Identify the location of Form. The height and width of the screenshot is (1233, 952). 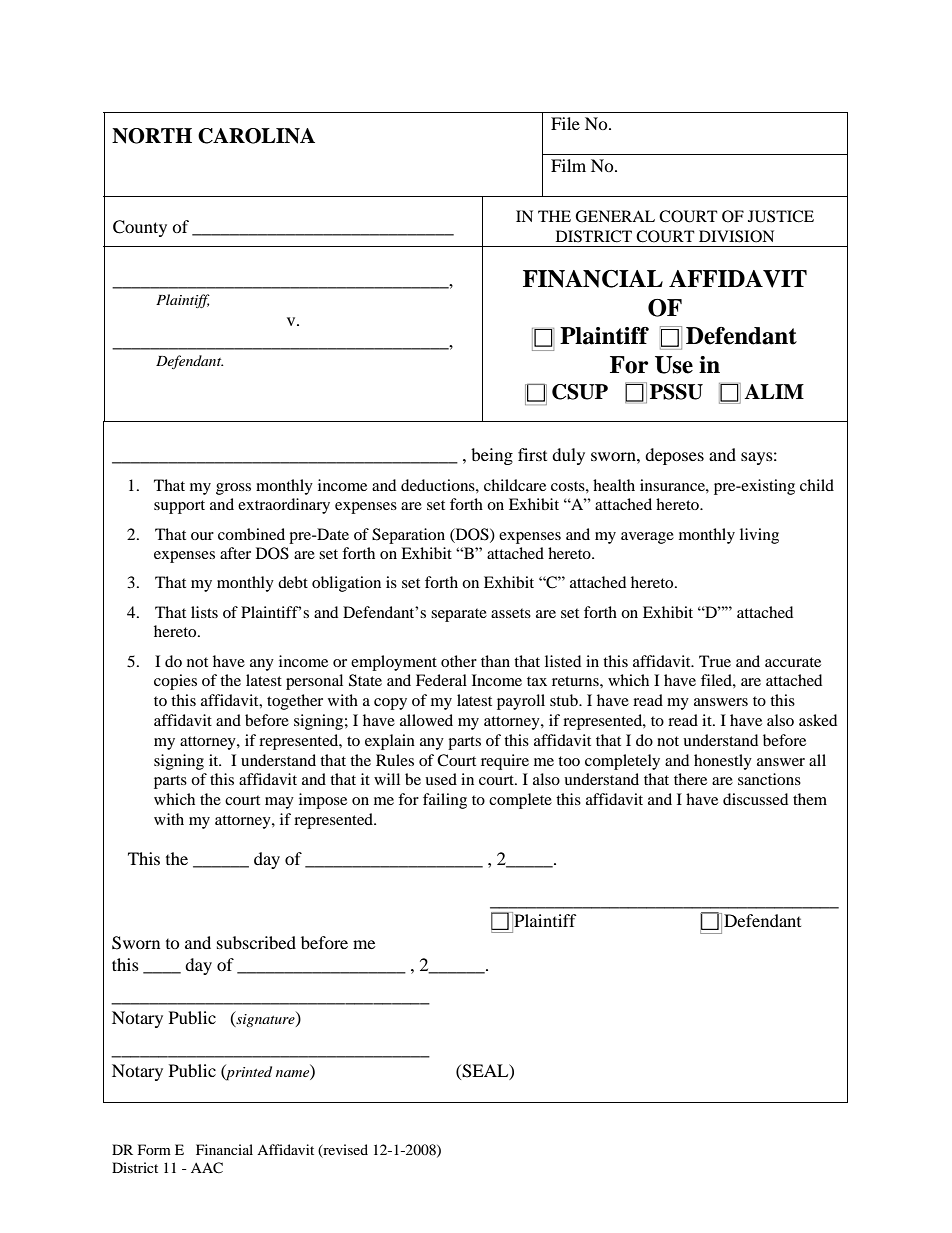
(154, 1149).
